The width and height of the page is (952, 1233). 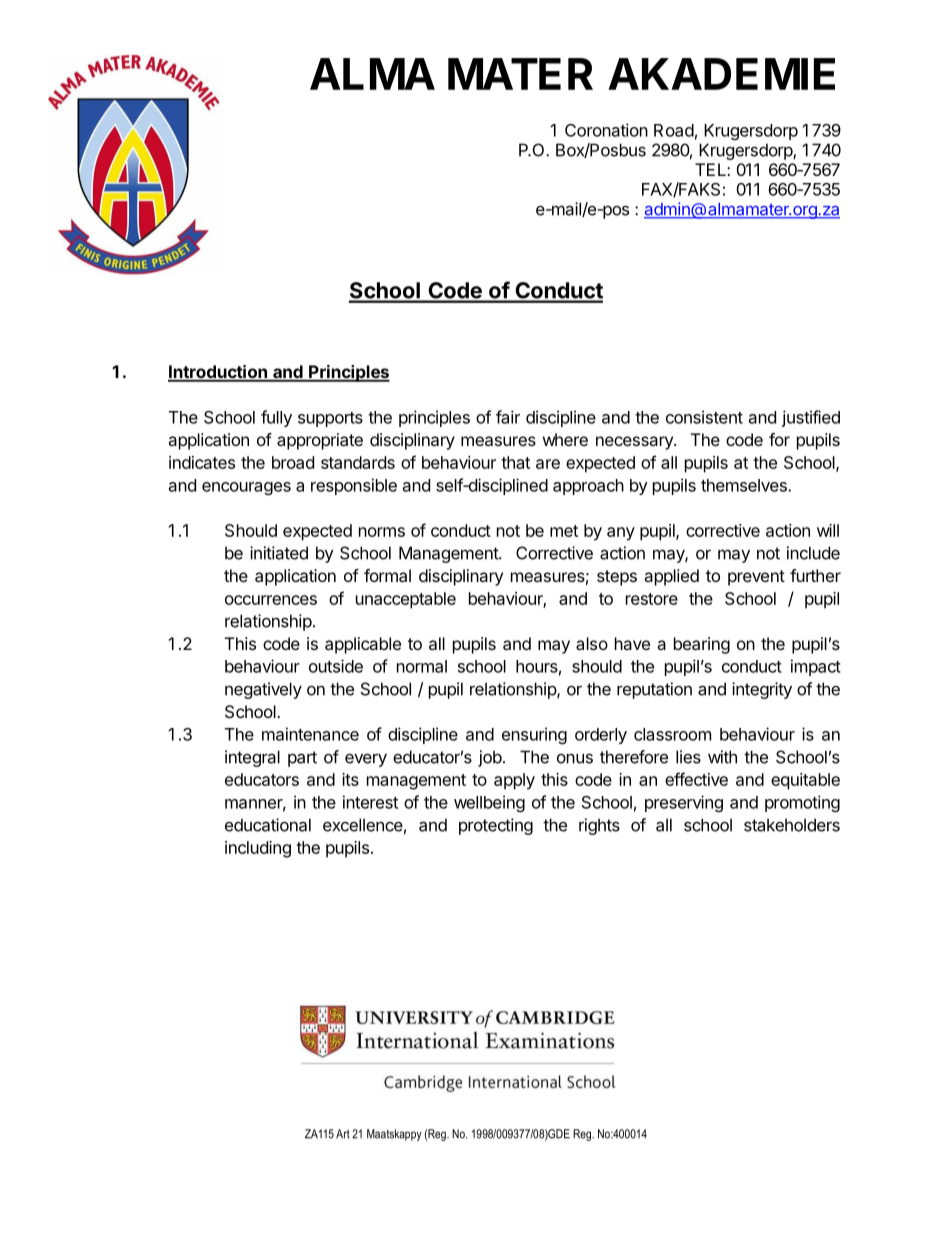 I want to click on protecting, so click(x=496, y=826).
